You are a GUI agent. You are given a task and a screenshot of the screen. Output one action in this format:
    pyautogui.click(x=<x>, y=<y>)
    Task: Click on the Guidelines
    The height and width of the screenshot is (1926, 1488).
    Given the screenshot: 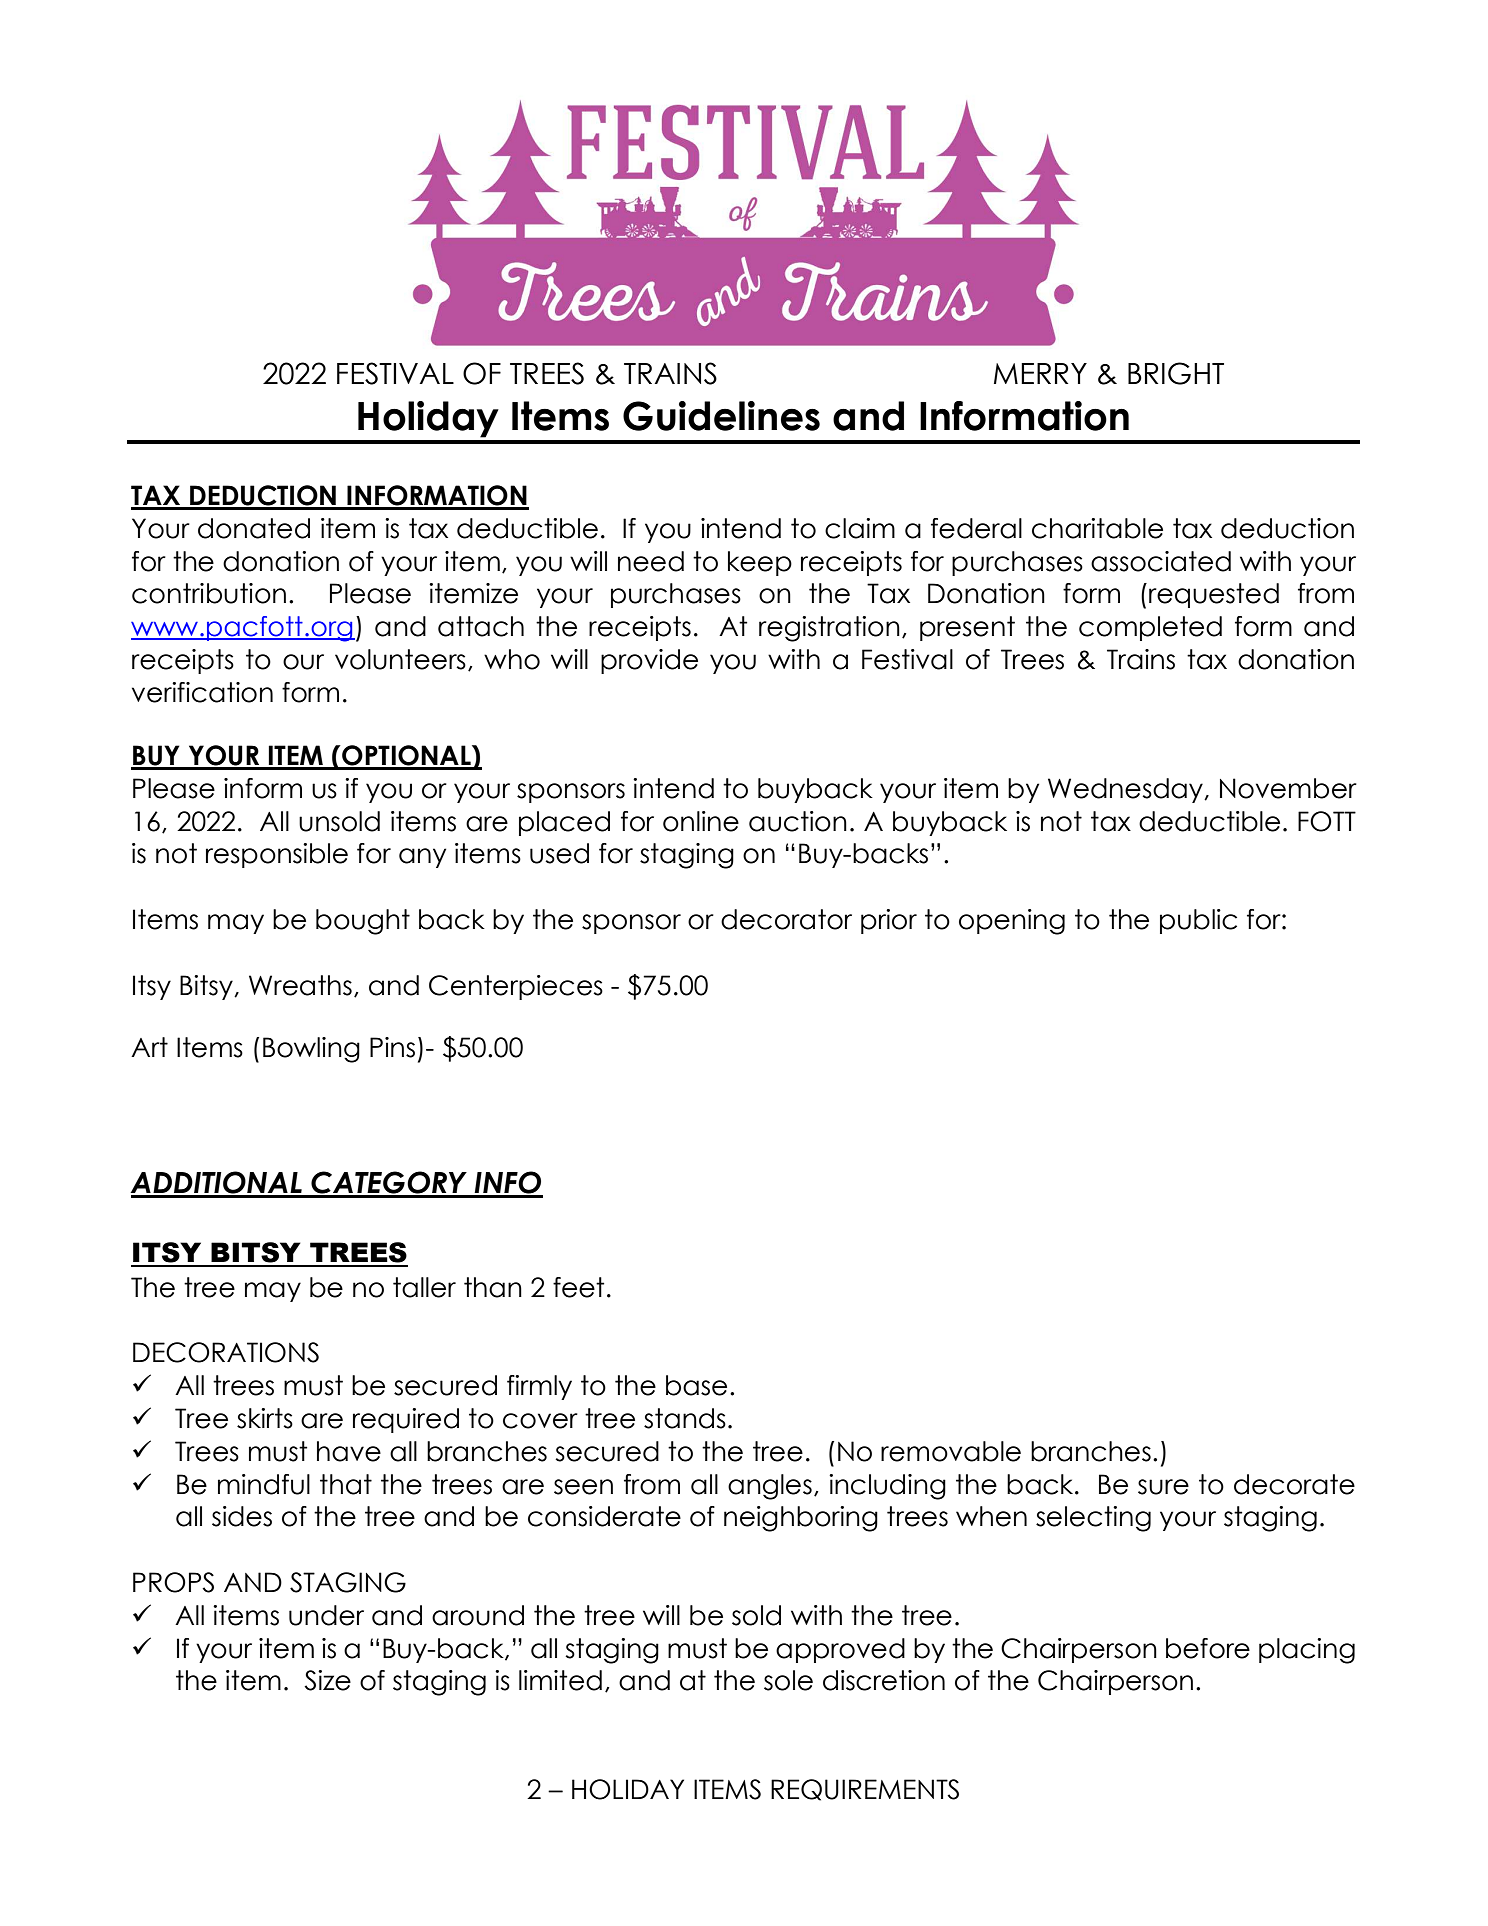 What is the action you would take?
    pyautogui.click(x=721, y=416)
